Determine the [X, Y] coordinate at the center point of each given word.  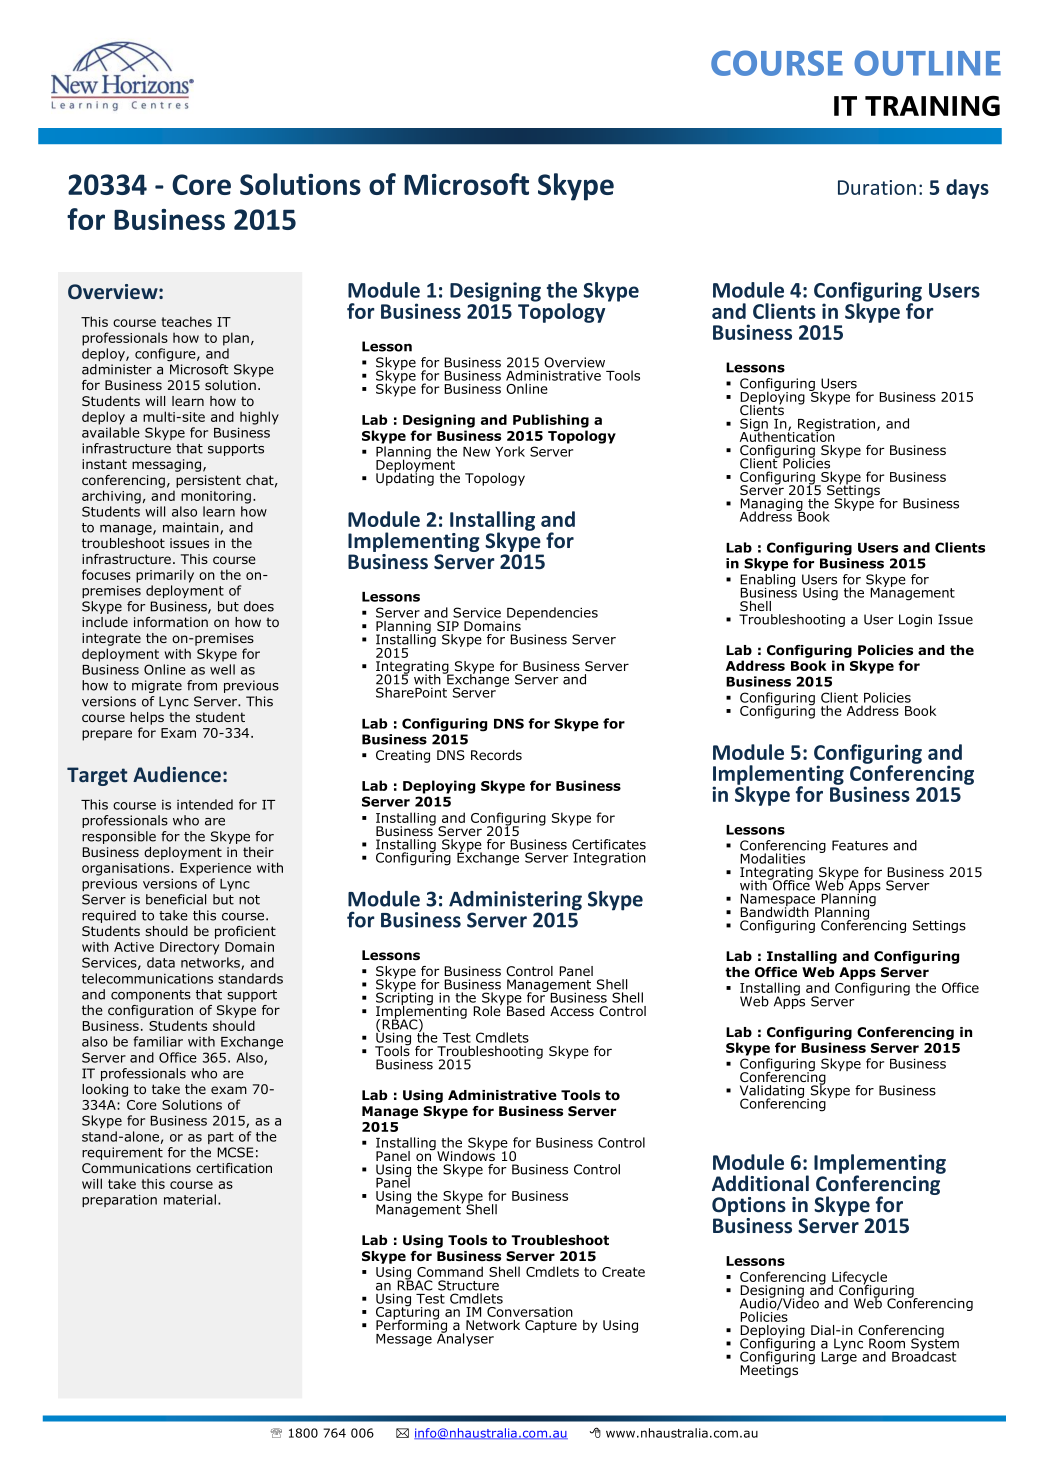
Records [496, 755]
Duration [877, 187]
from [202, 685]
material [190, 1199]
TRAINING [932, 106]
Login [915, 620]
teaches [187, 321]
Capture [551, 1326]
